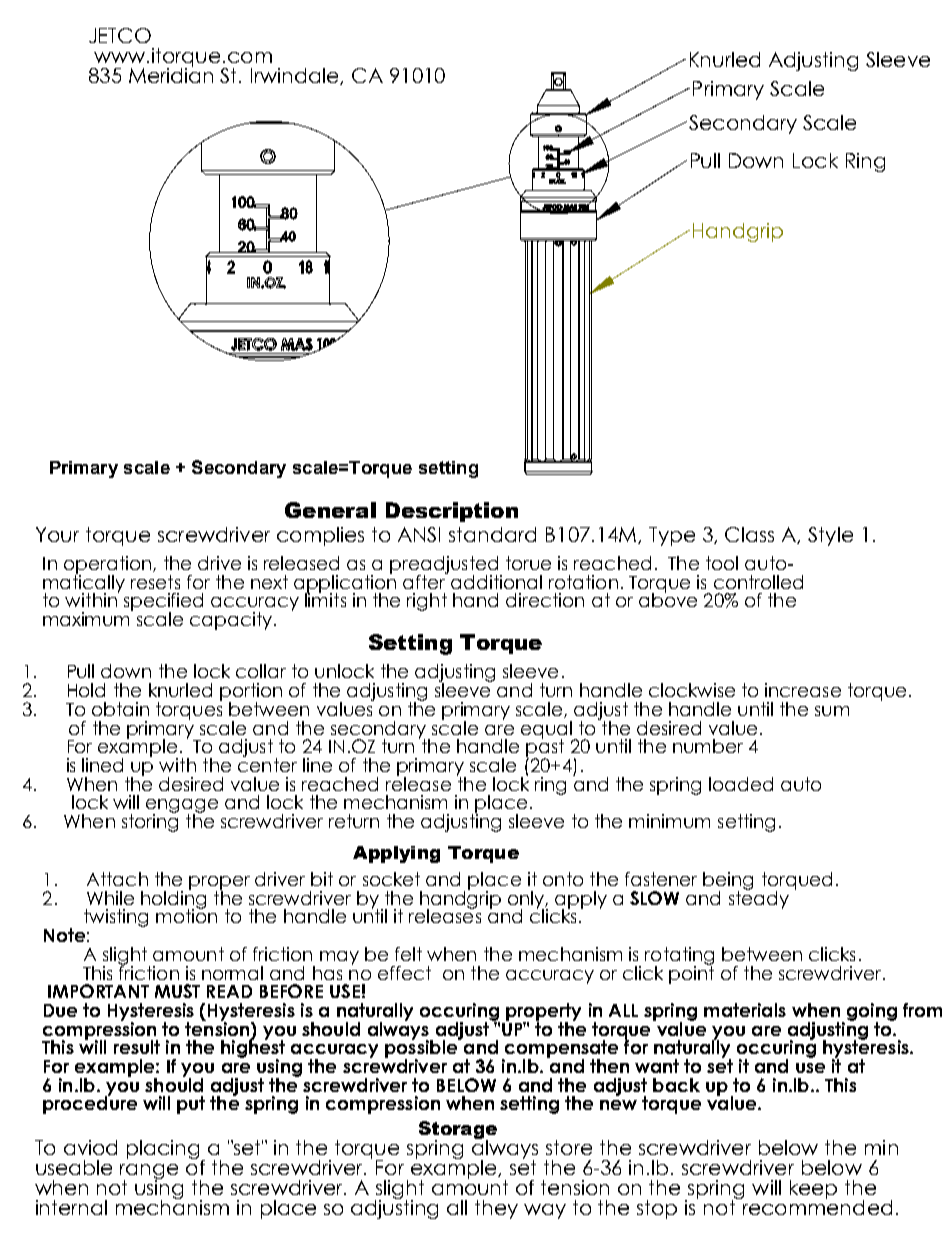 The width and height of the screenshot is (952, 1233). What do you see at coordinates (496, 1209) in the screenshot?
I see `they` at bounding box center [496, 1209].
